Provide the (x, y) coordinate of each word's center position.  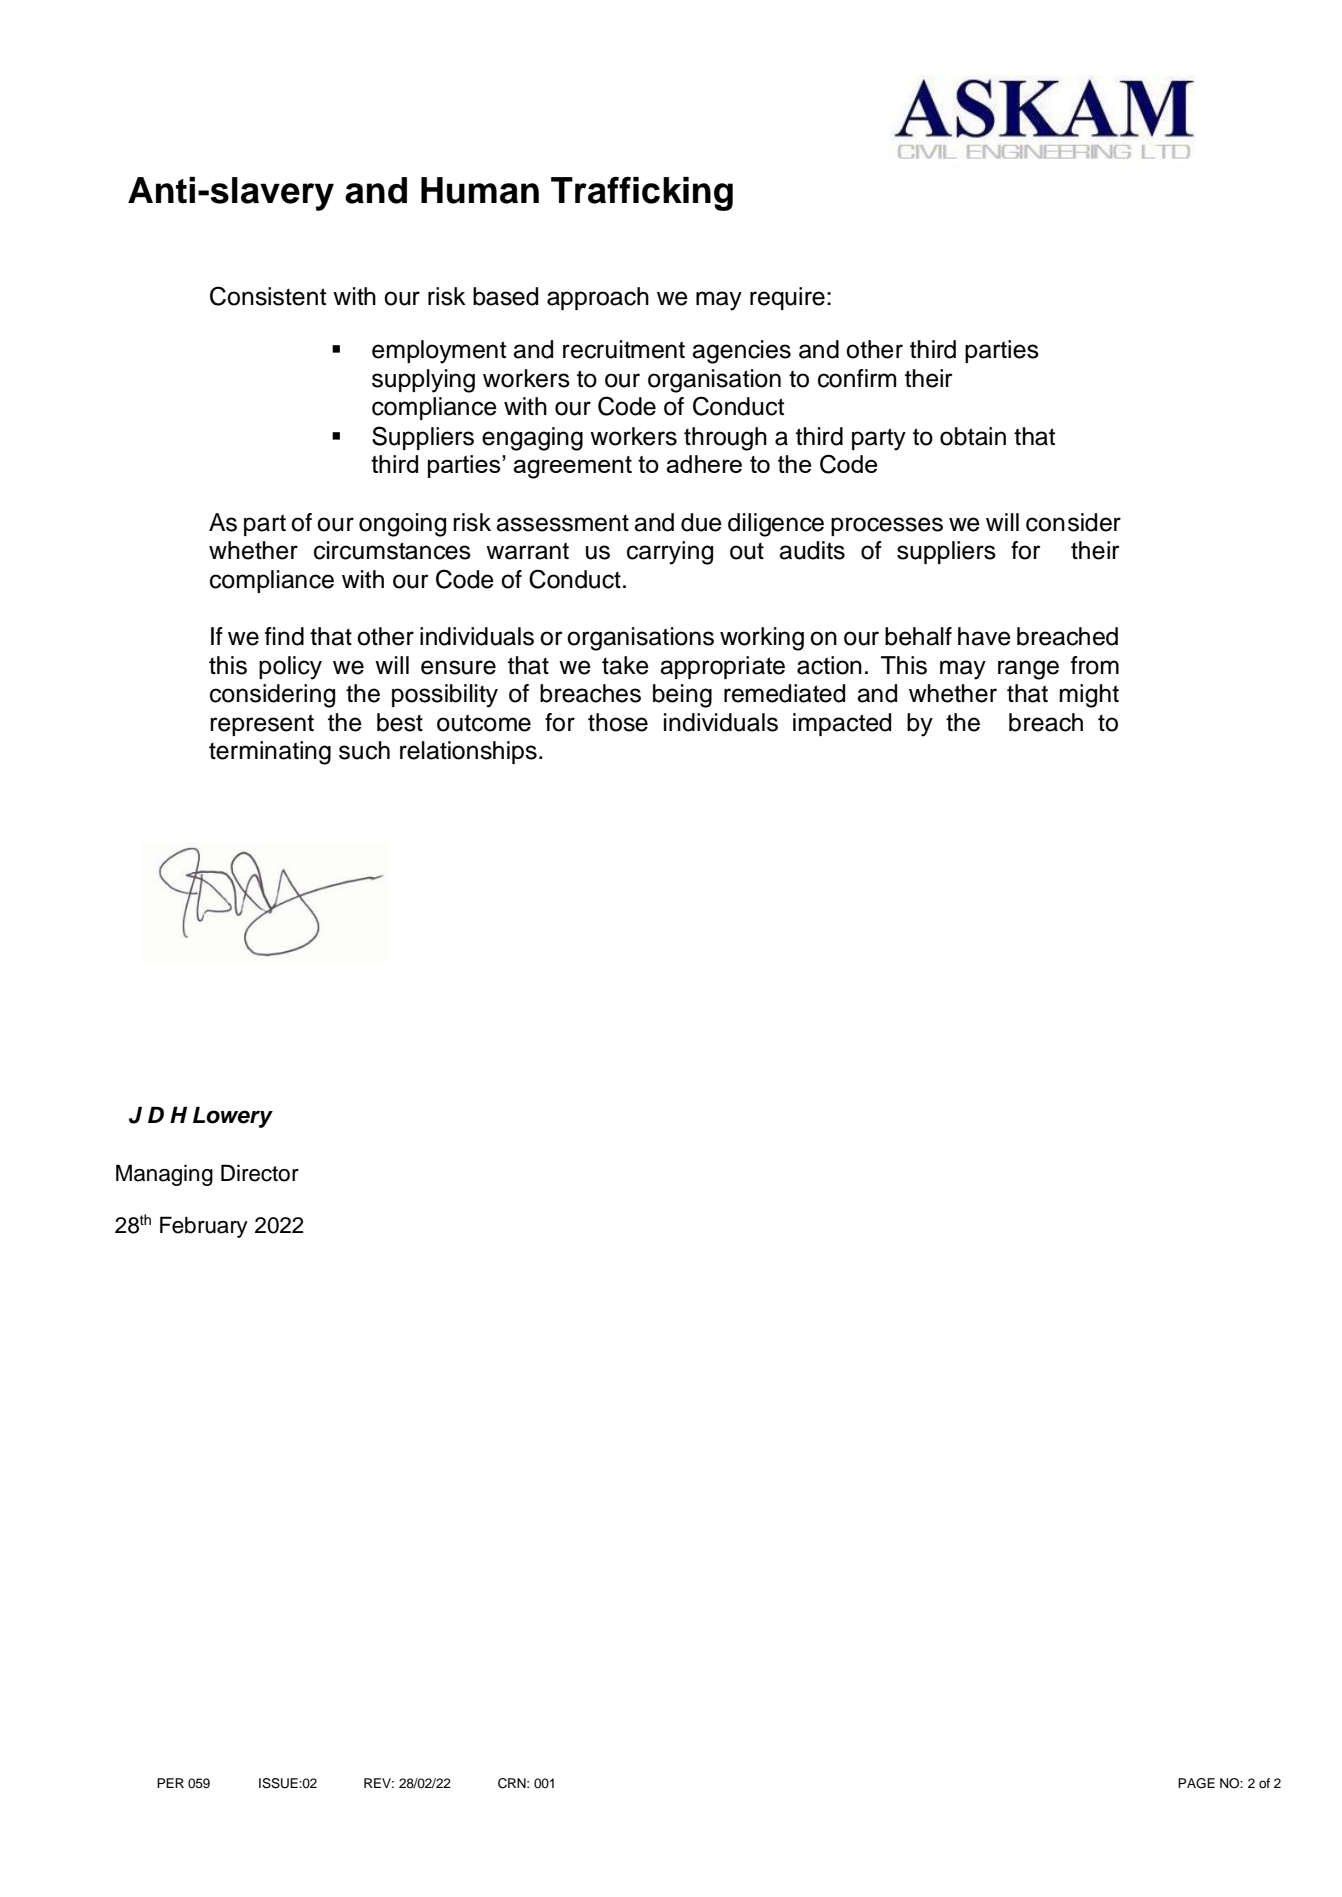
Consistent (268, 296)
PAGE (1196, 1783)
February (204, 1227)
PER (170, 1783)
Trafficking (642, 193)
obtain (973, 436)
